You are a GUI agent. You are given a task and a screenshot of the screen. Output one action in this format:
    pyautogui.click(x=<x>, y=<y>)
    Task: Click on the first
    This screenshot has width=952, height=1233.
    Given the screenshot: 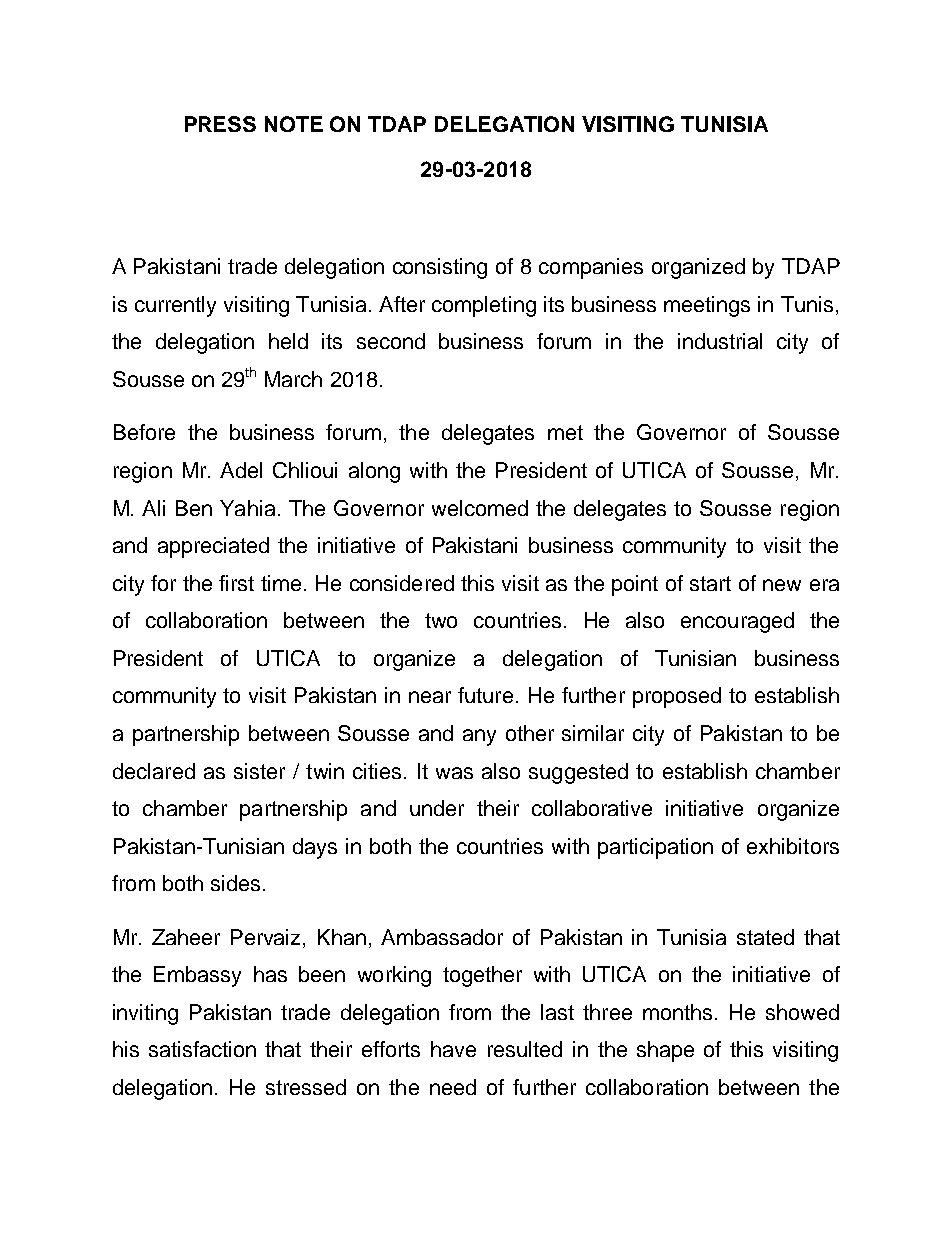 What is the action you would take?
    pyautogui.click(x=236, y=583)
